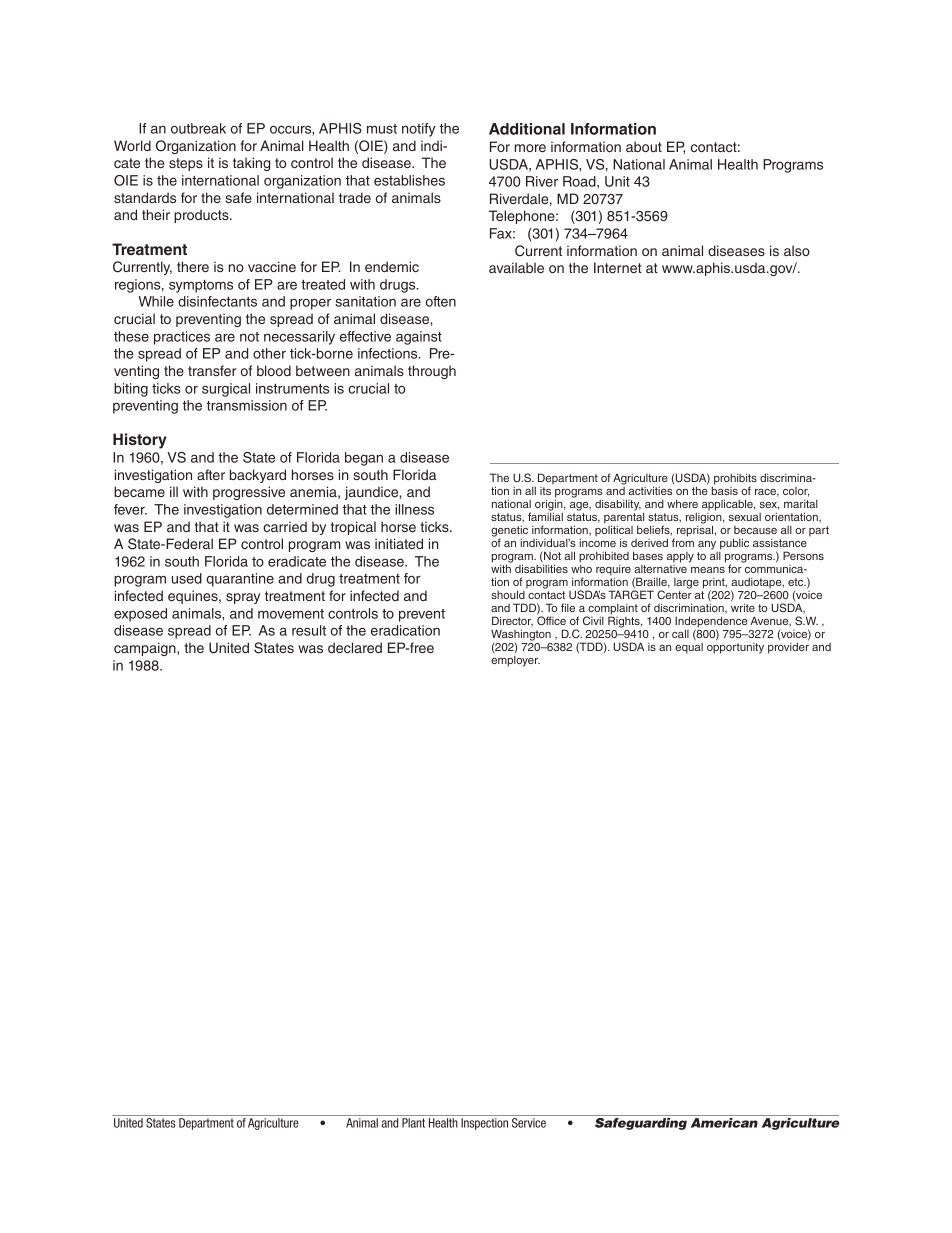  What do you see at coordinates (146, 649) in the page?
I see `campaign` at bounding box center [146, 649].
